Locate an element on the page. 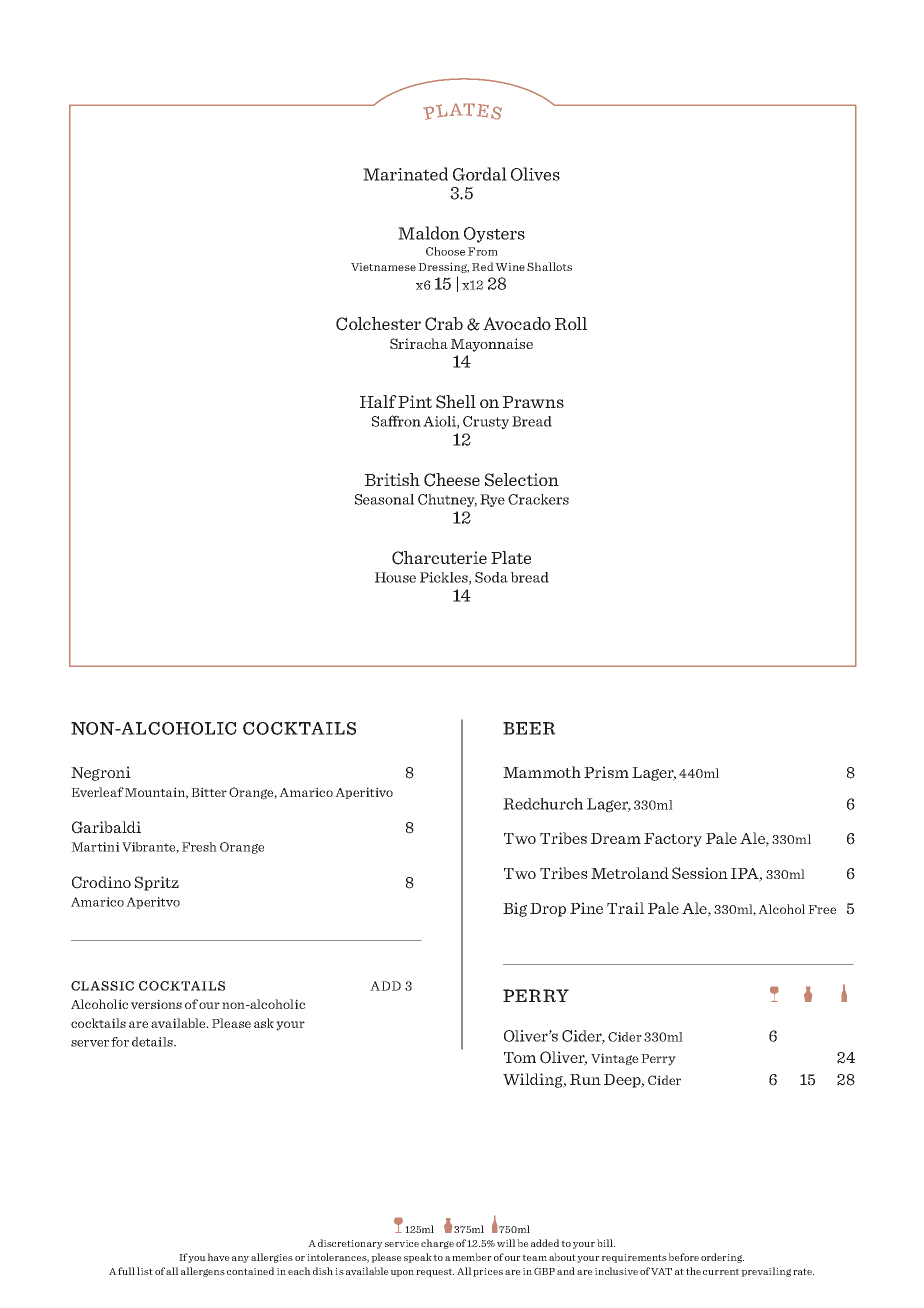  Maldon is located at coordinates (429, 233).
